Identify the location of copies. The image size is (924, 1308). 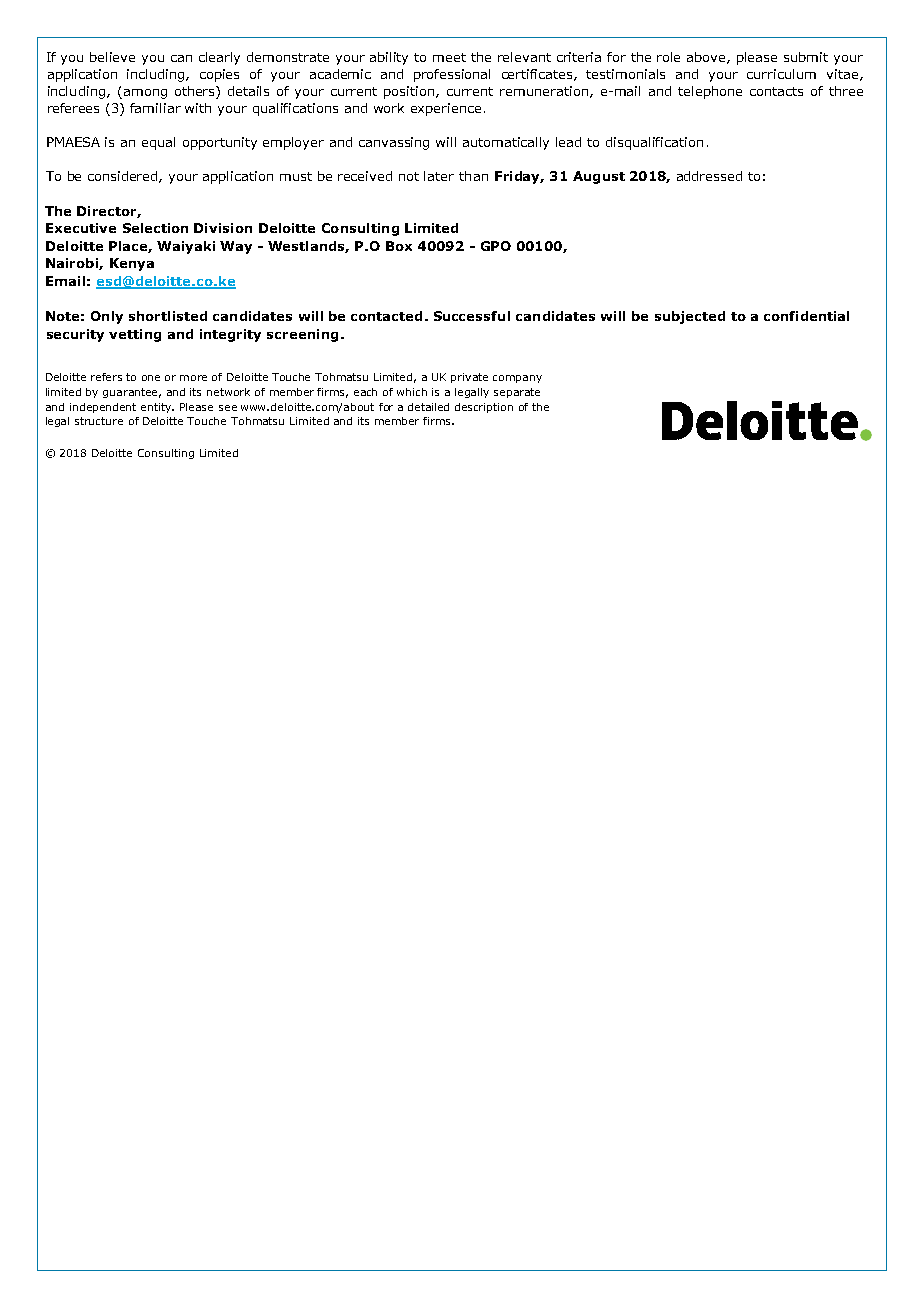
(219, 75).
